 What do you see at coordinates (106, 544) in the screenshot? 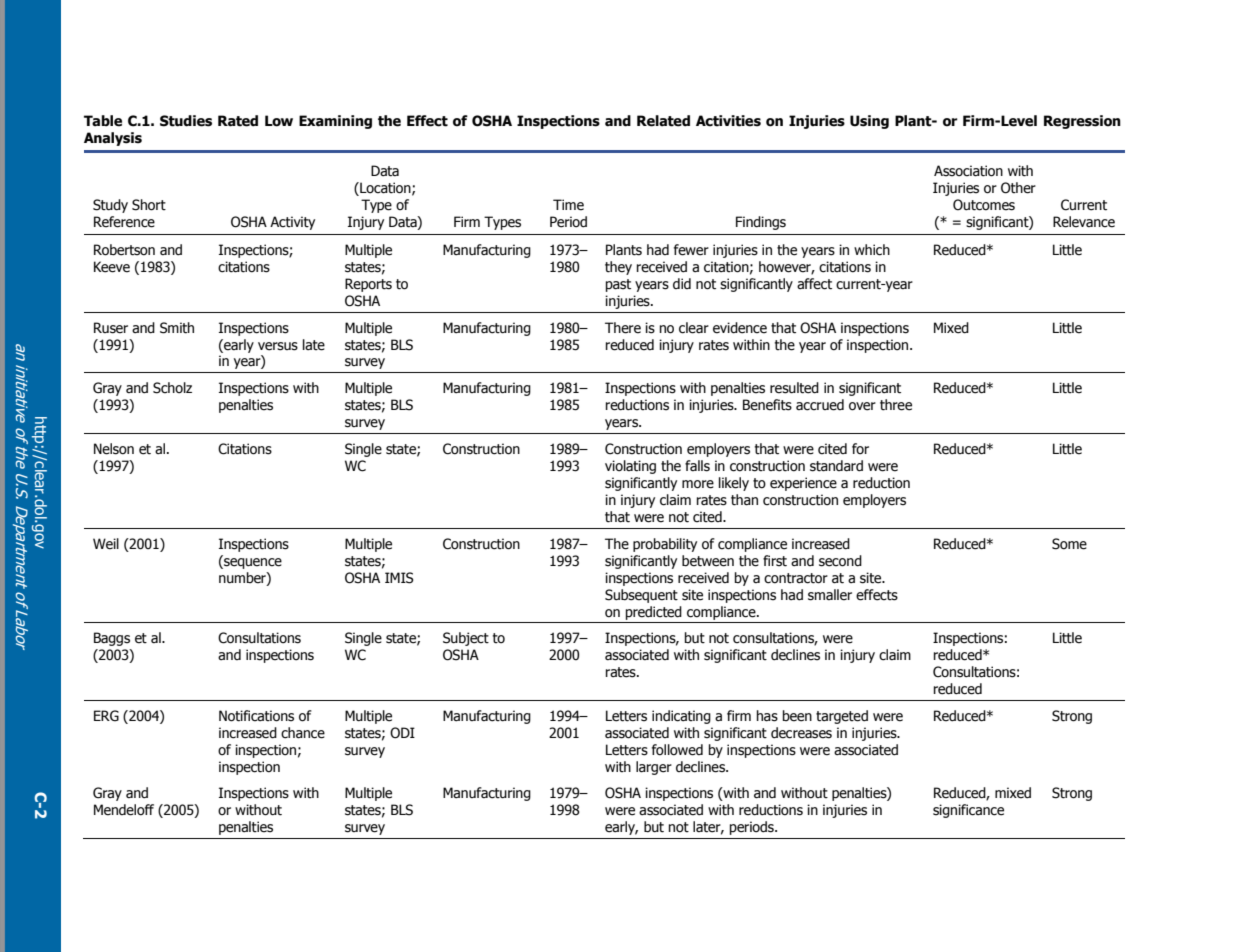
I see `Weil` at bounding box center [106, 544].
